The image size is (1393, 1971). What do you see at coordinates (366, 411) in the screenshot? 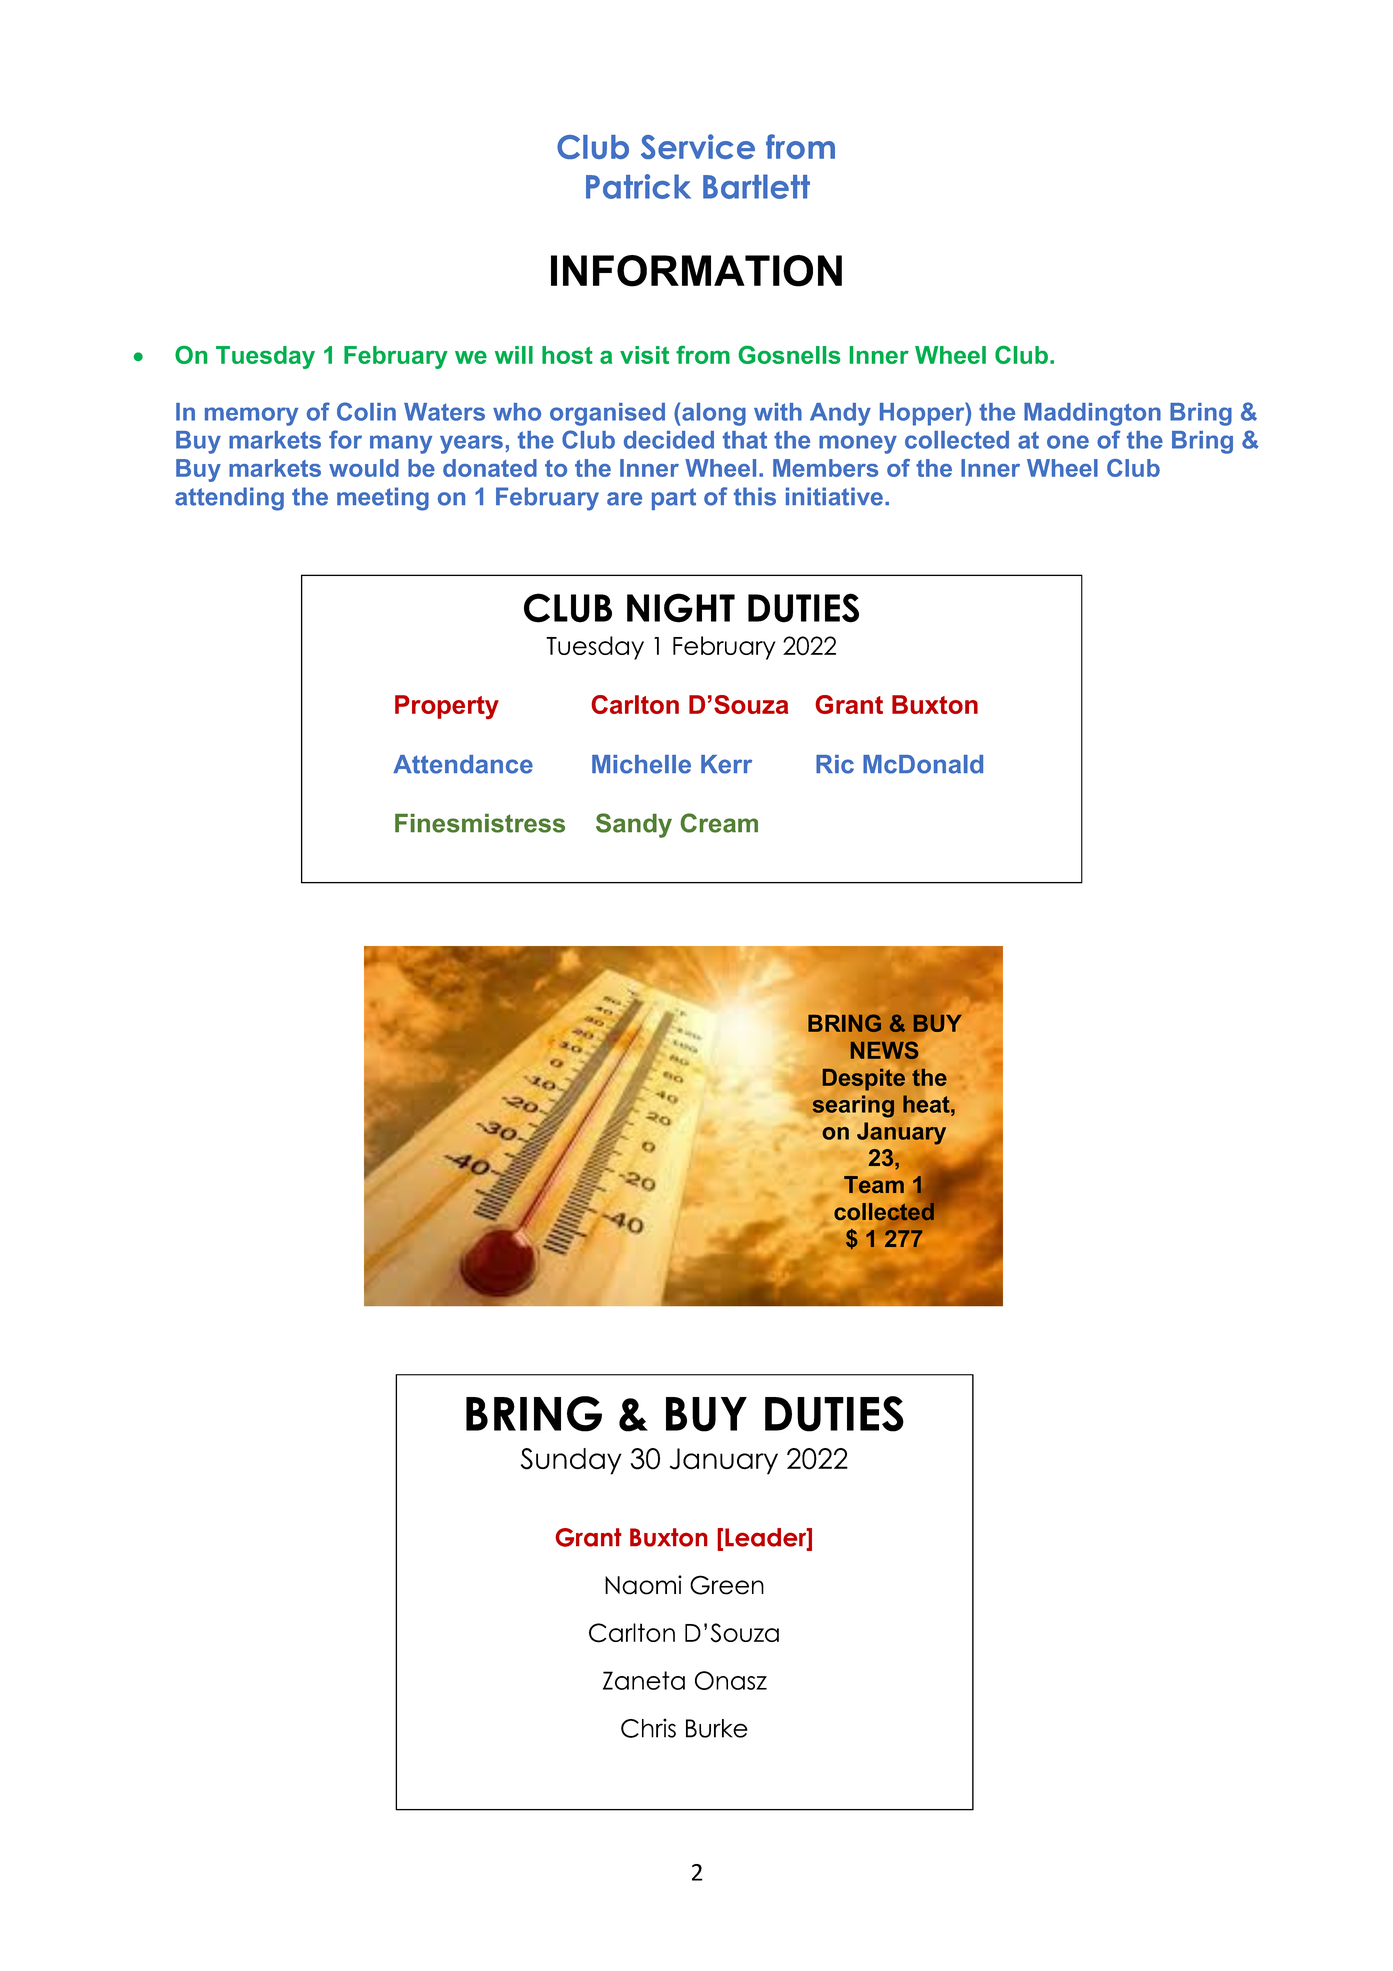
I see `Colin` at bounding box center [366, 411].
